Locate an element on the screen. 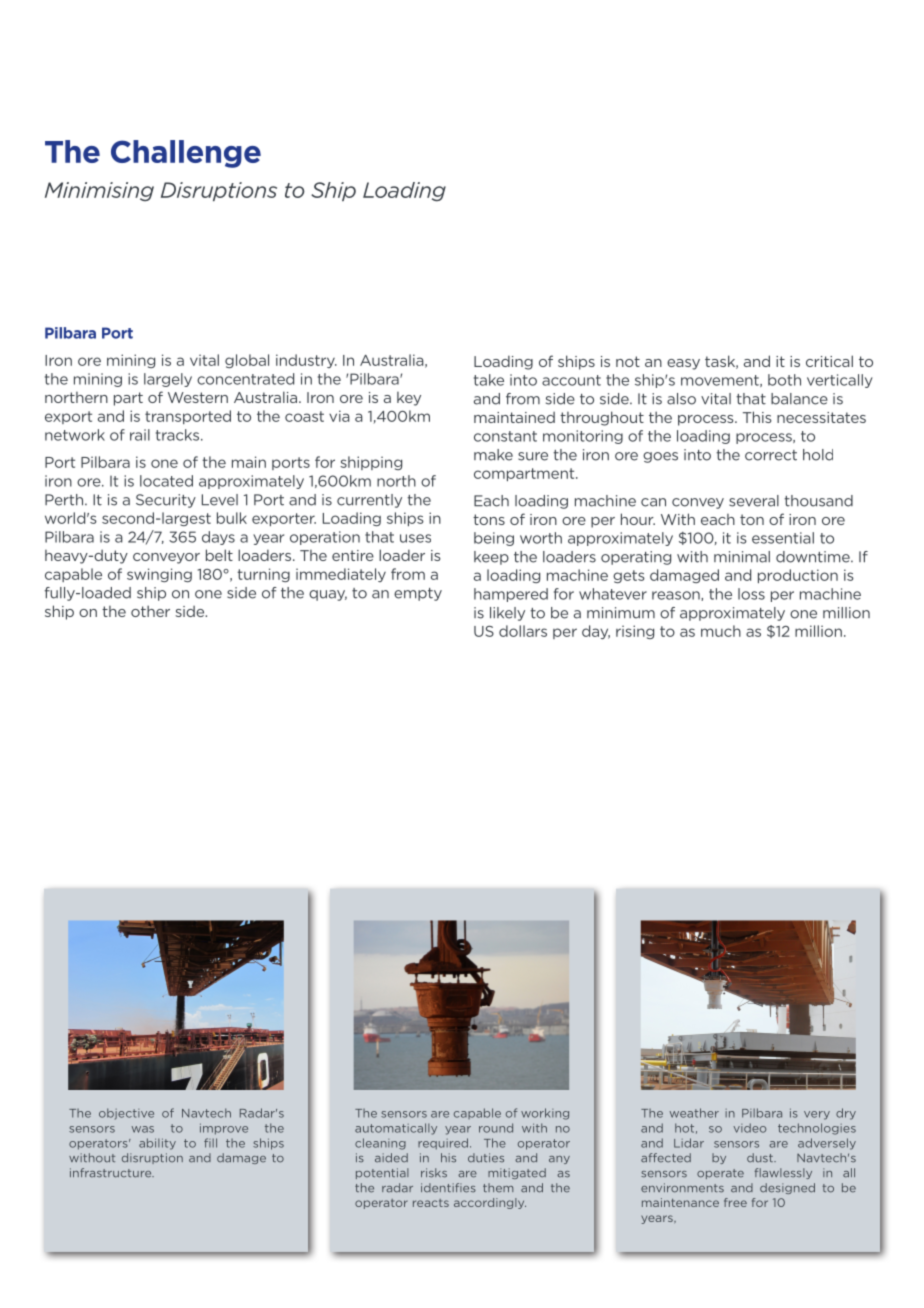  critical is located at coordinates (829, 361).
